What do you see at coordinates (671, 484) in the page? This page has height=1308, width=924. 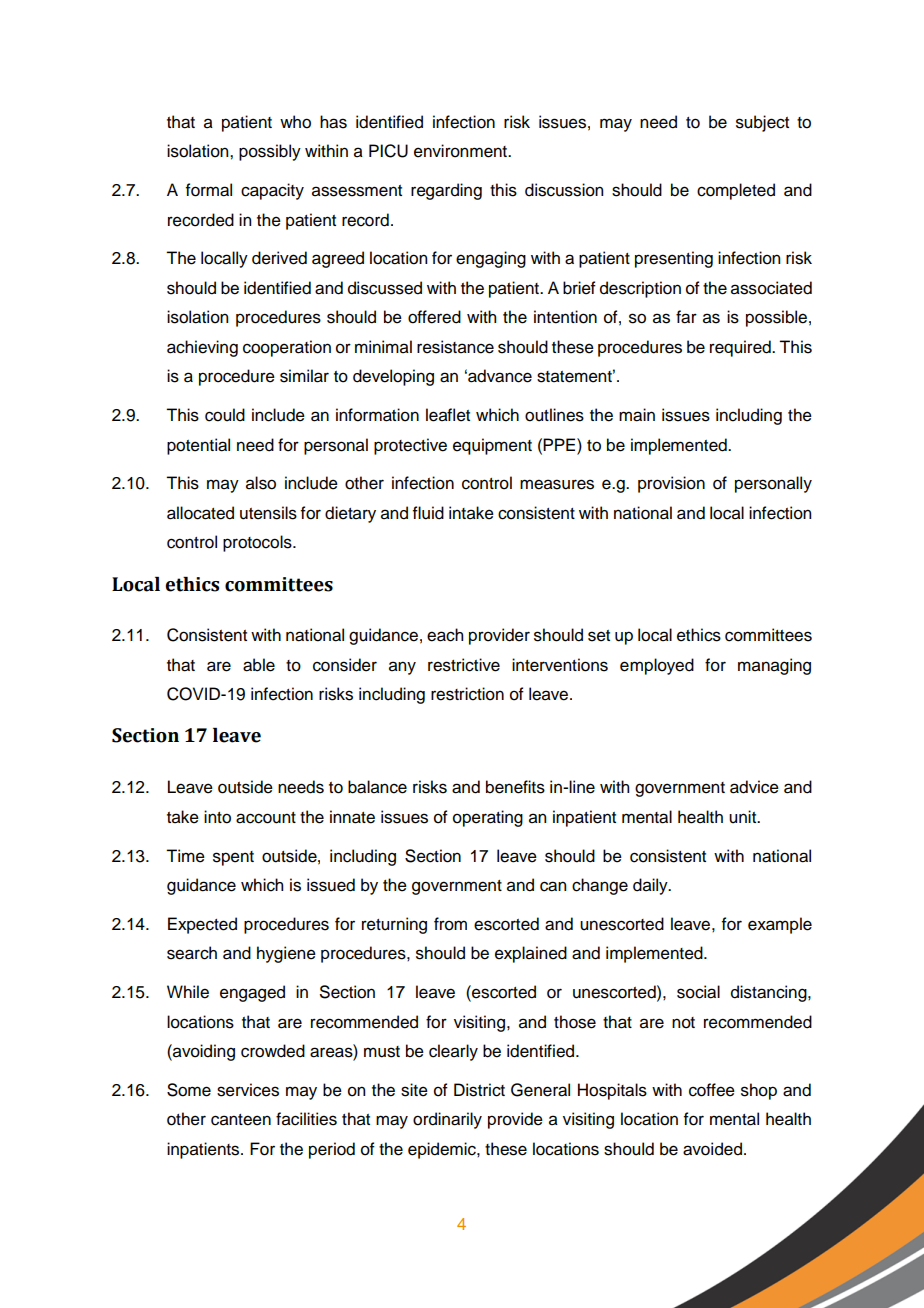 I see `provision` at bounding box center [671, 484].
